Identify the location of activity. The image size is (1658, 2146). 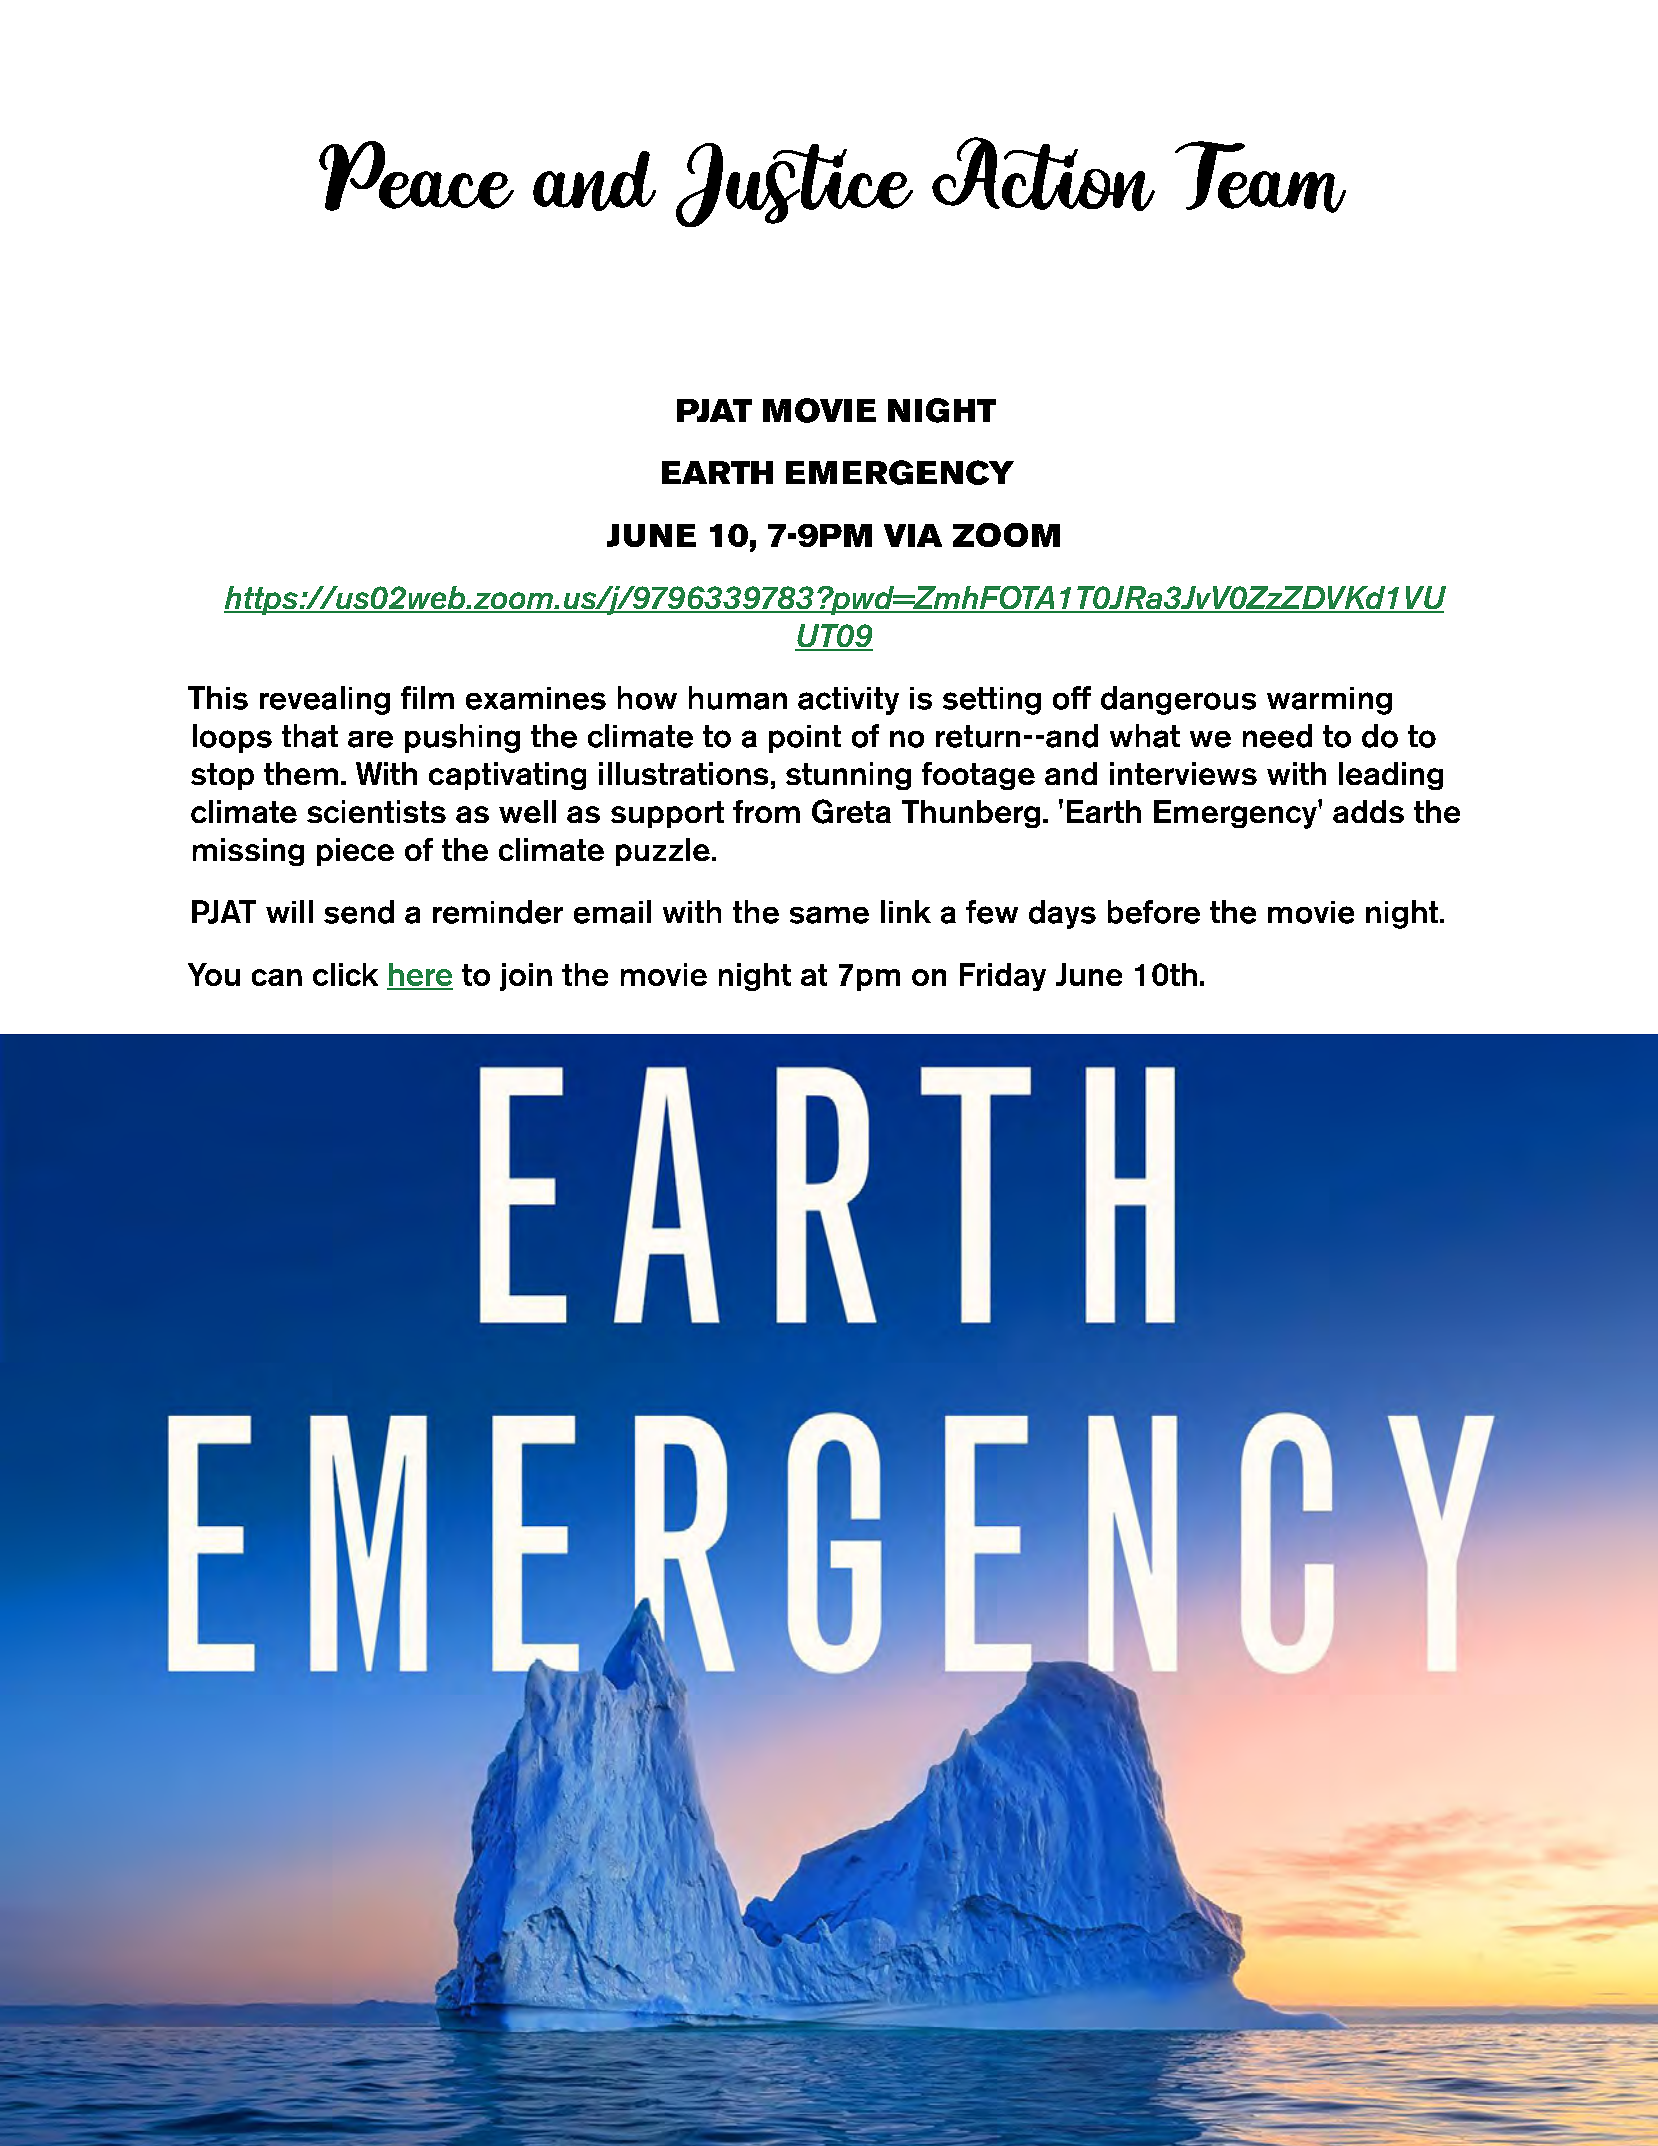
(848, 701).
